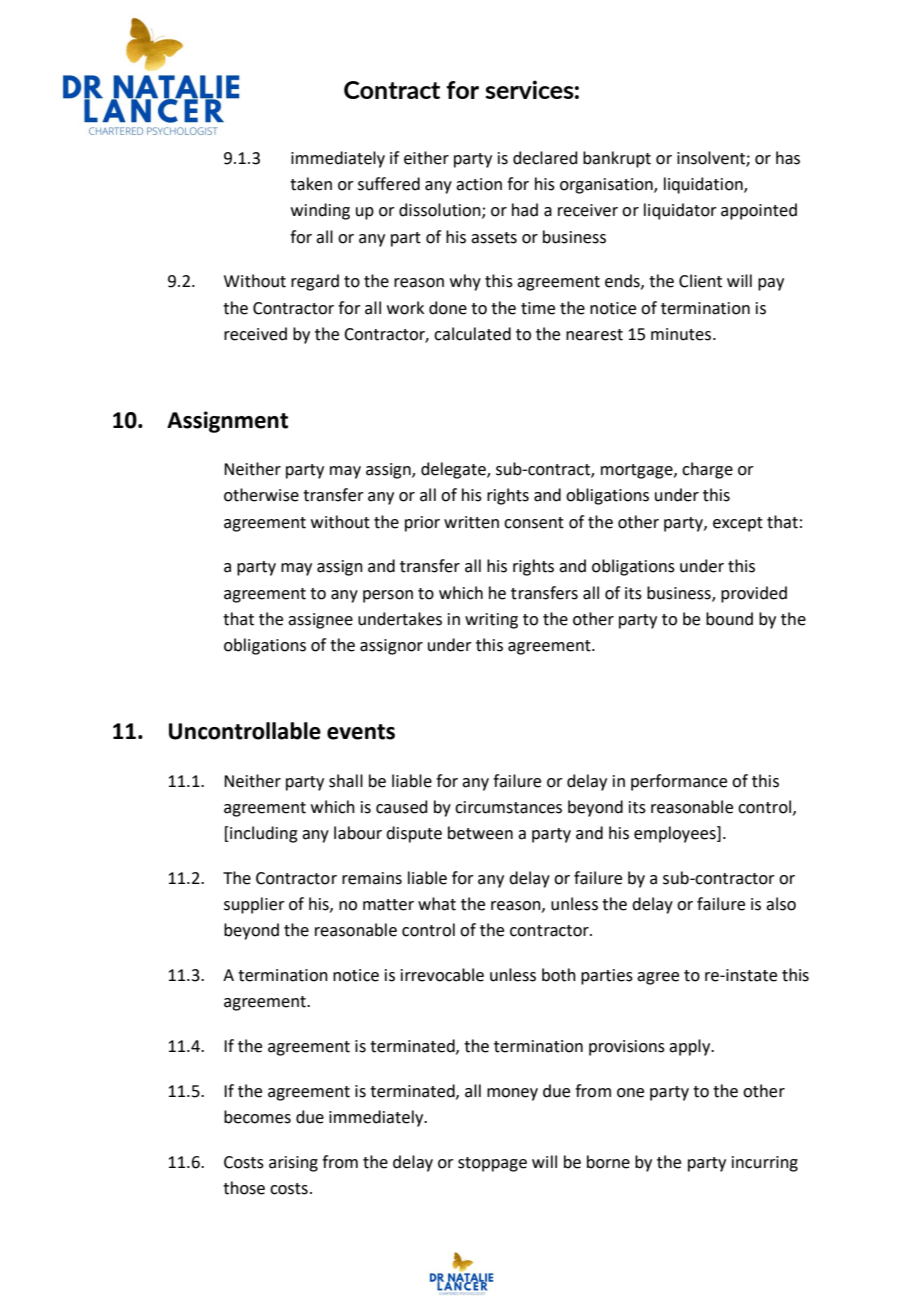 The image size is (924, 1308). Describe the element at coordinates (263, 834) in the screenshot. I see `including` at that location.
